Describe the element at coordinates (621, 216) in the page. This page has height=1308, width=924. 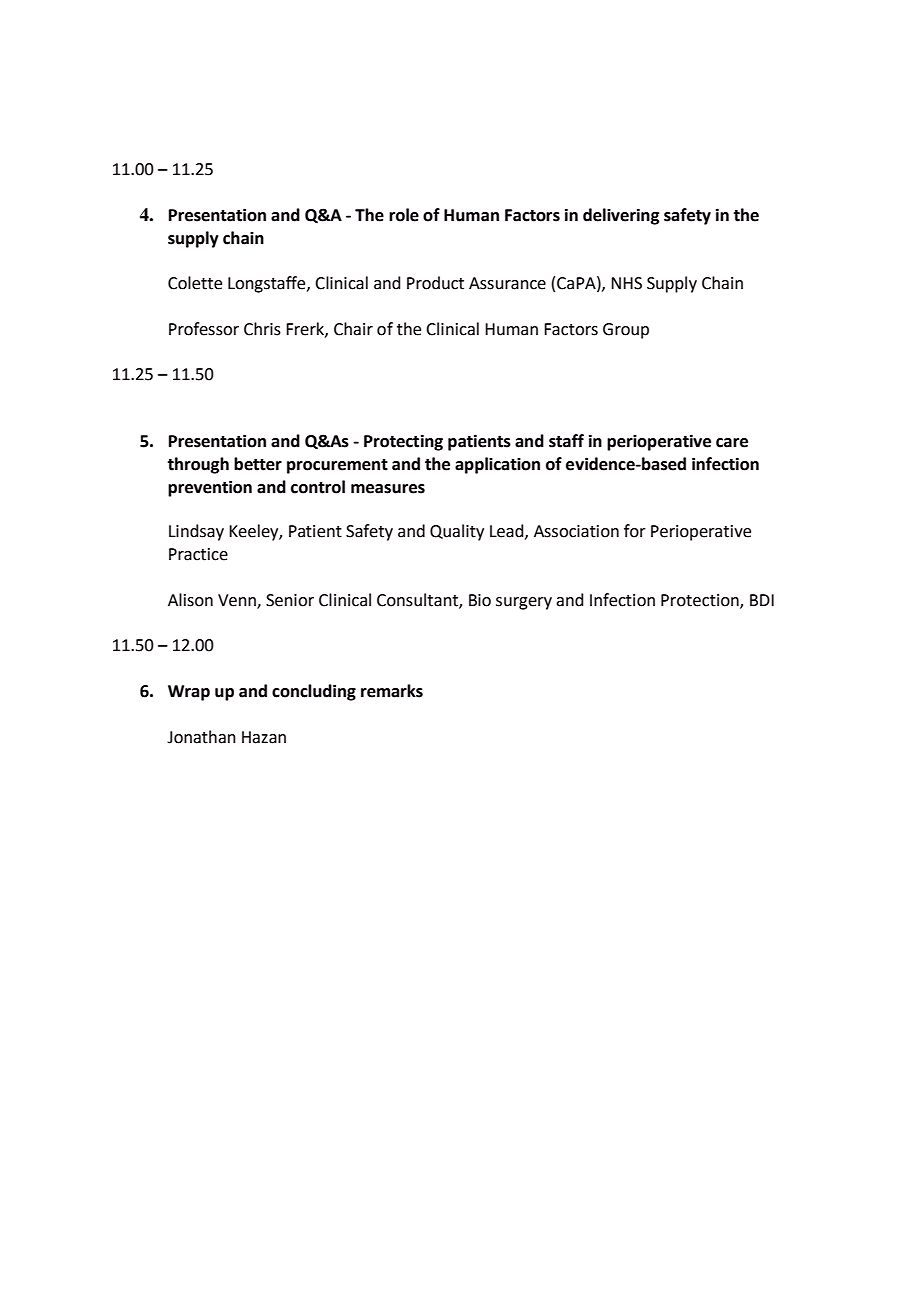
I see `delivering` at that location.
